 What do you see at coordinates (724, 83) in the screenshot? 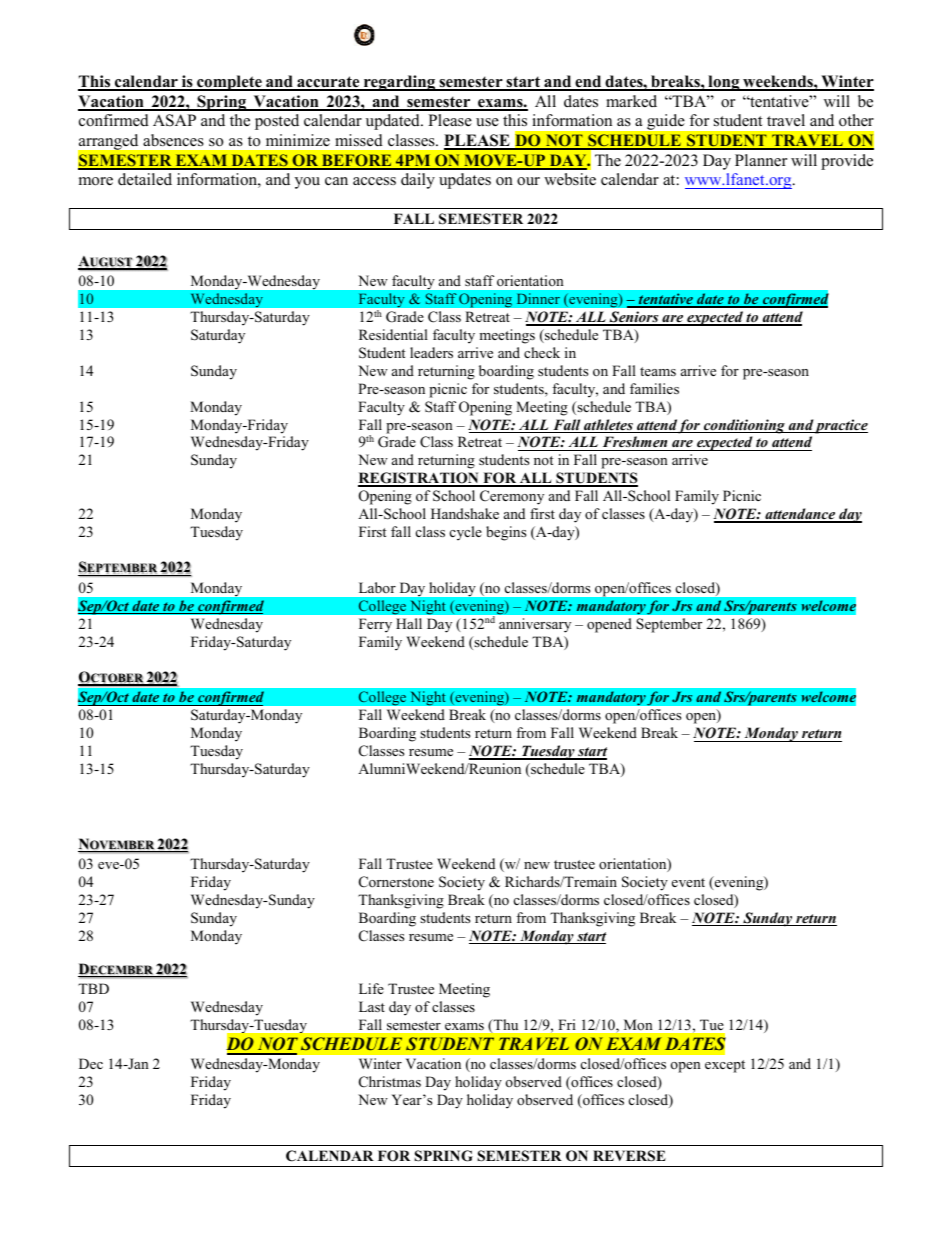
I see `long` at bounding box center [724, 83].
